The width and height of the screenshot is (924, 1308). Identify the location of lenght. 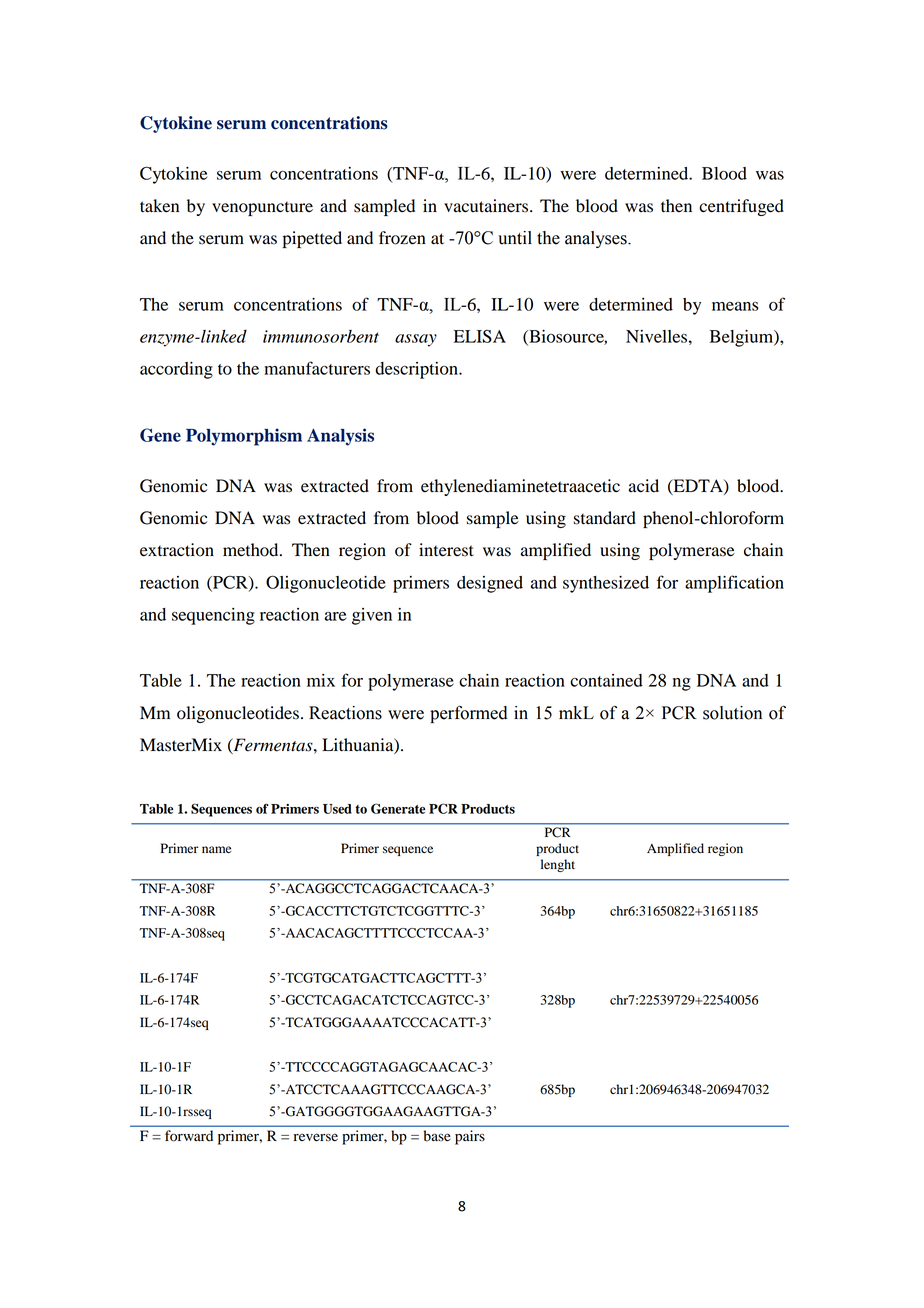
(558, 865).
